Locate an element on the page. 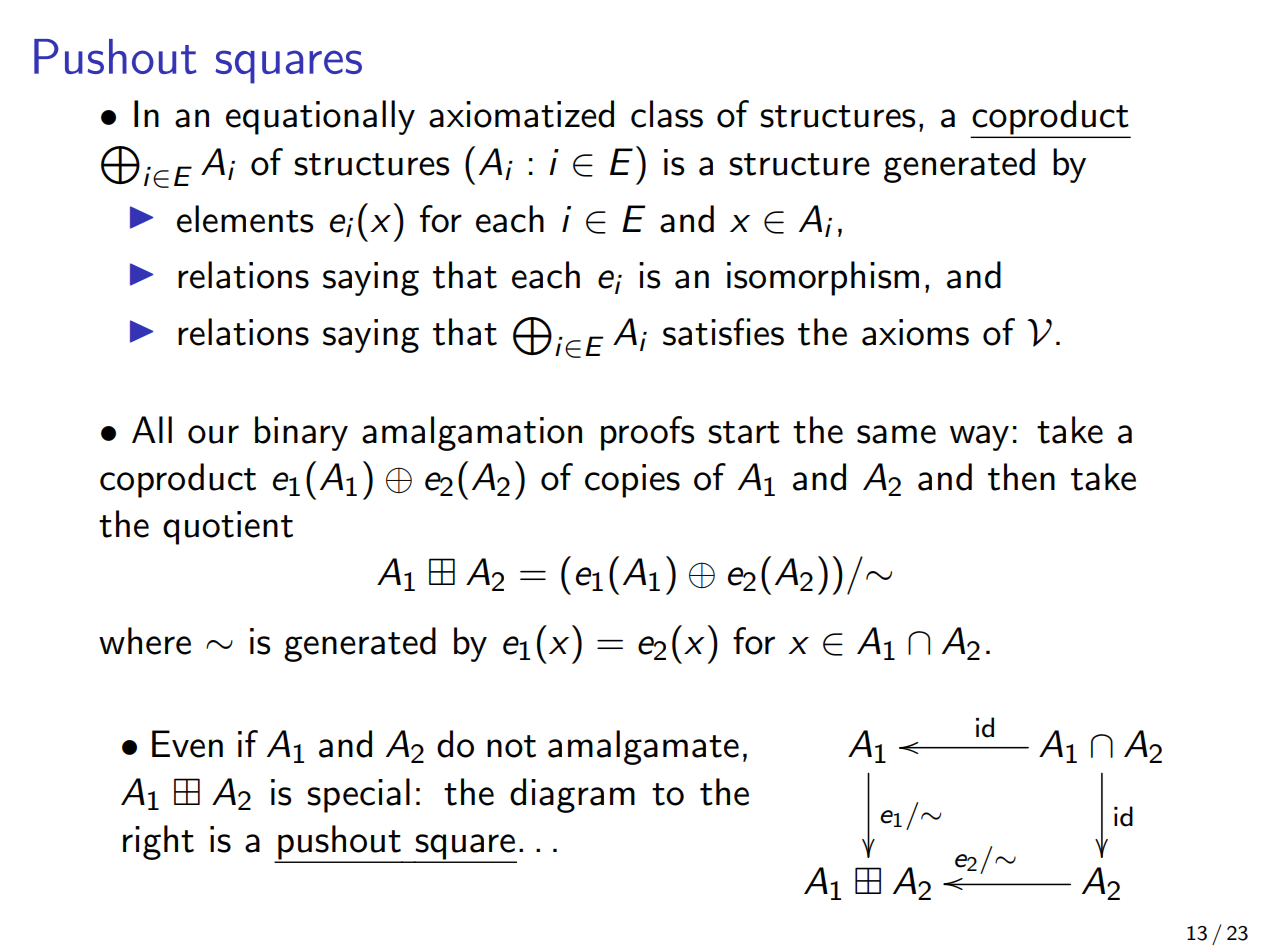 This document has height=952, width=1271. class is located at coordinates (667, 114).
